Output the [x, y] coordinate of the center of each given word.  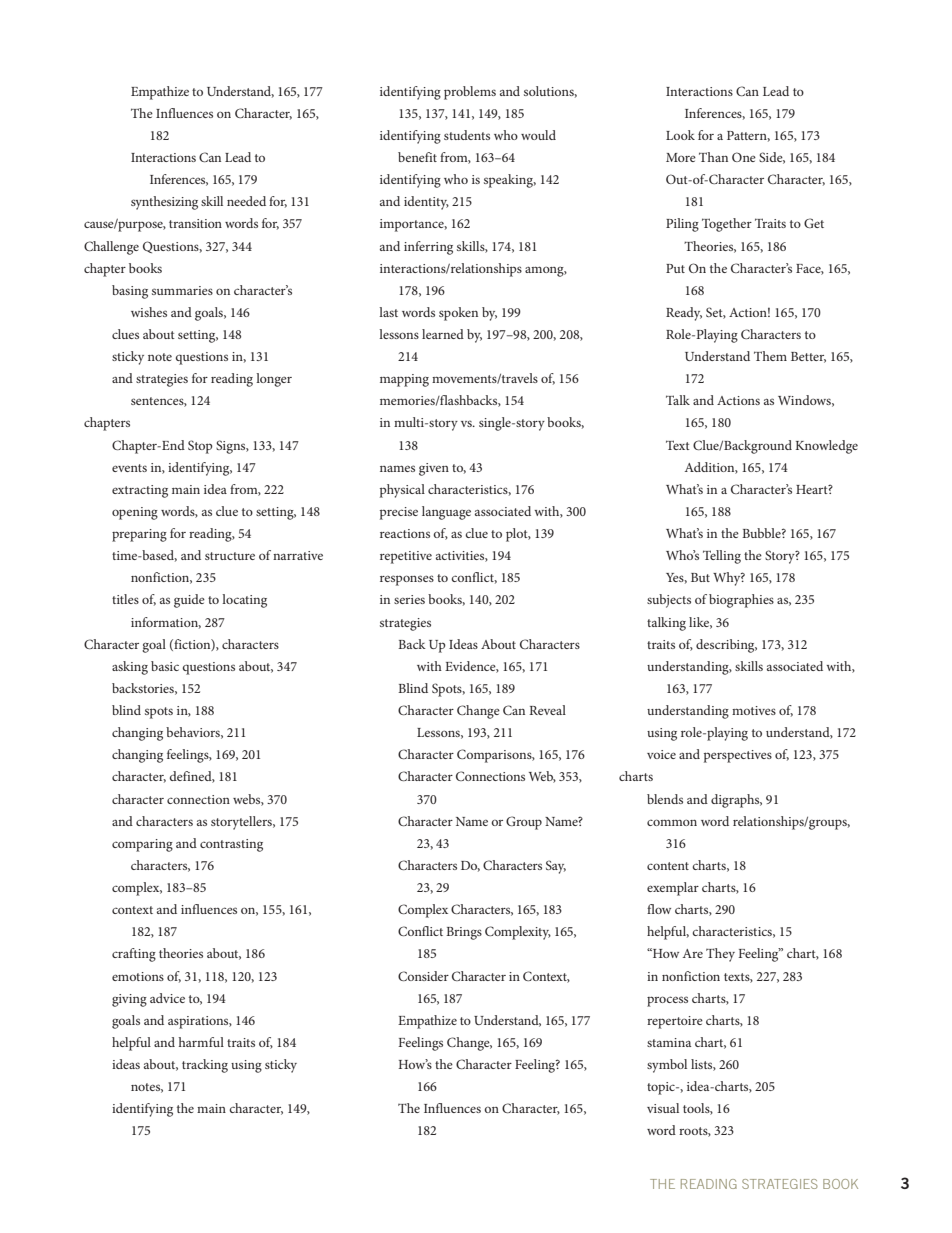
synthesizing [164, 203]
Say [556, 867]
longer [274, 380]
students [467, 135]
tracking [205, 1066]
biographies [741, 601]
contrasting [231, 845]
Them [770, 356]
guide [189, 601]
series [409, 599]
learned [443, 334]
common [672, 822]
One [744, 157]
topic [662, 1088]
